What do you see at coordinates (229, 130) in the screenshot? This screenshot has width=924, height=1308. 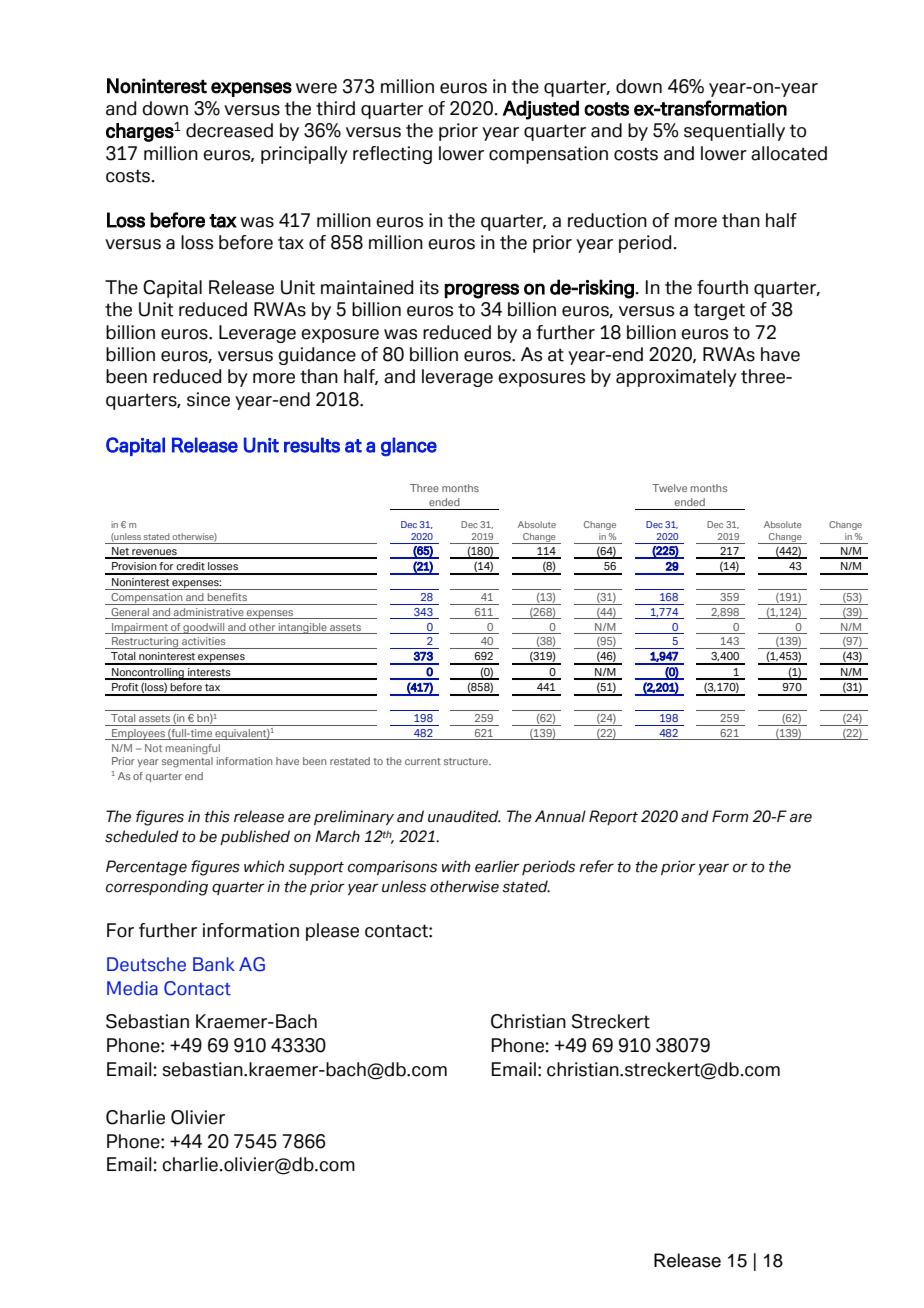 I see `decreased` at bounding box center [229, 130].
